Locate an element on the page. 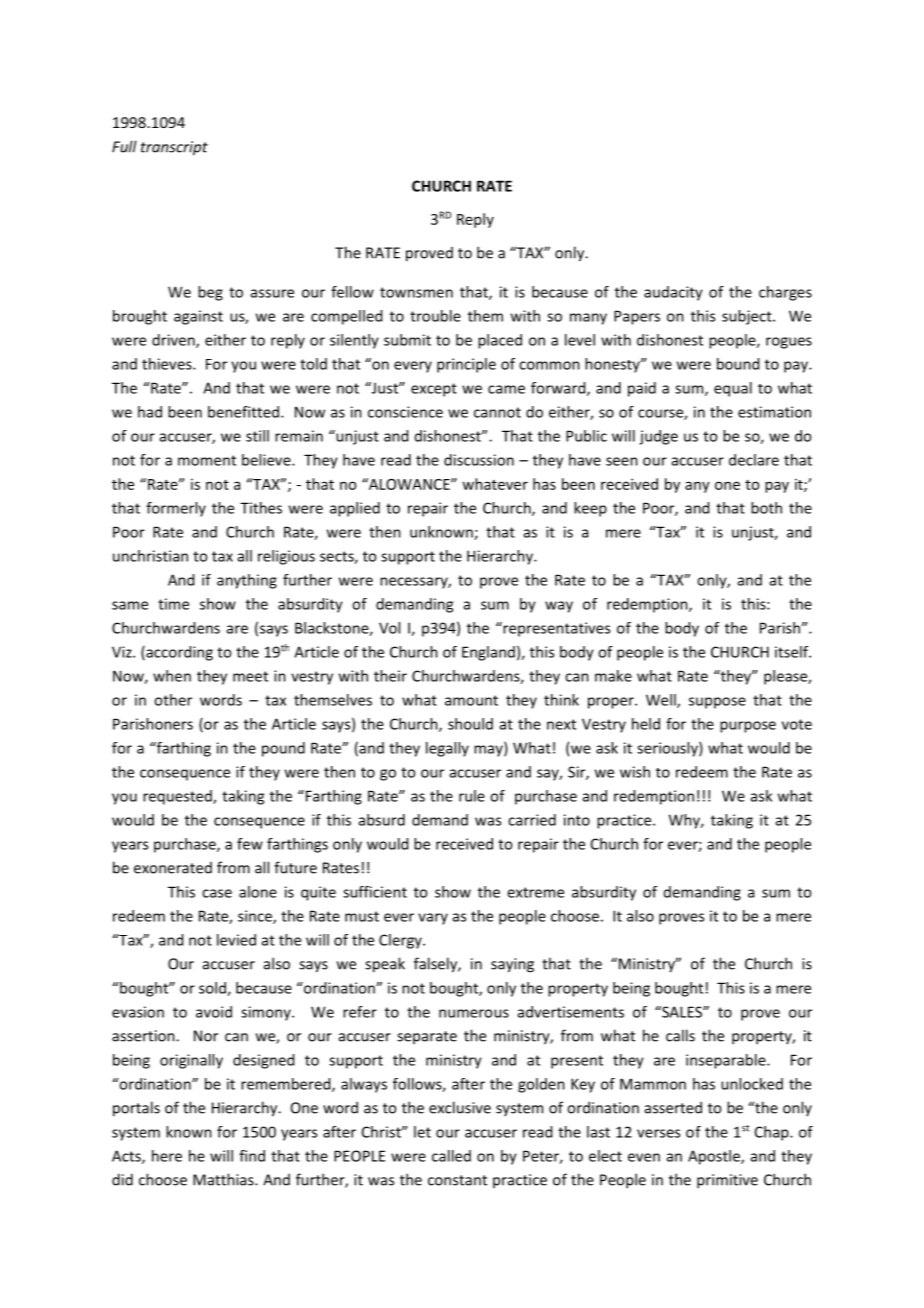 The image size is (924, 1308). audacity is located at coordinates (673, 293).
